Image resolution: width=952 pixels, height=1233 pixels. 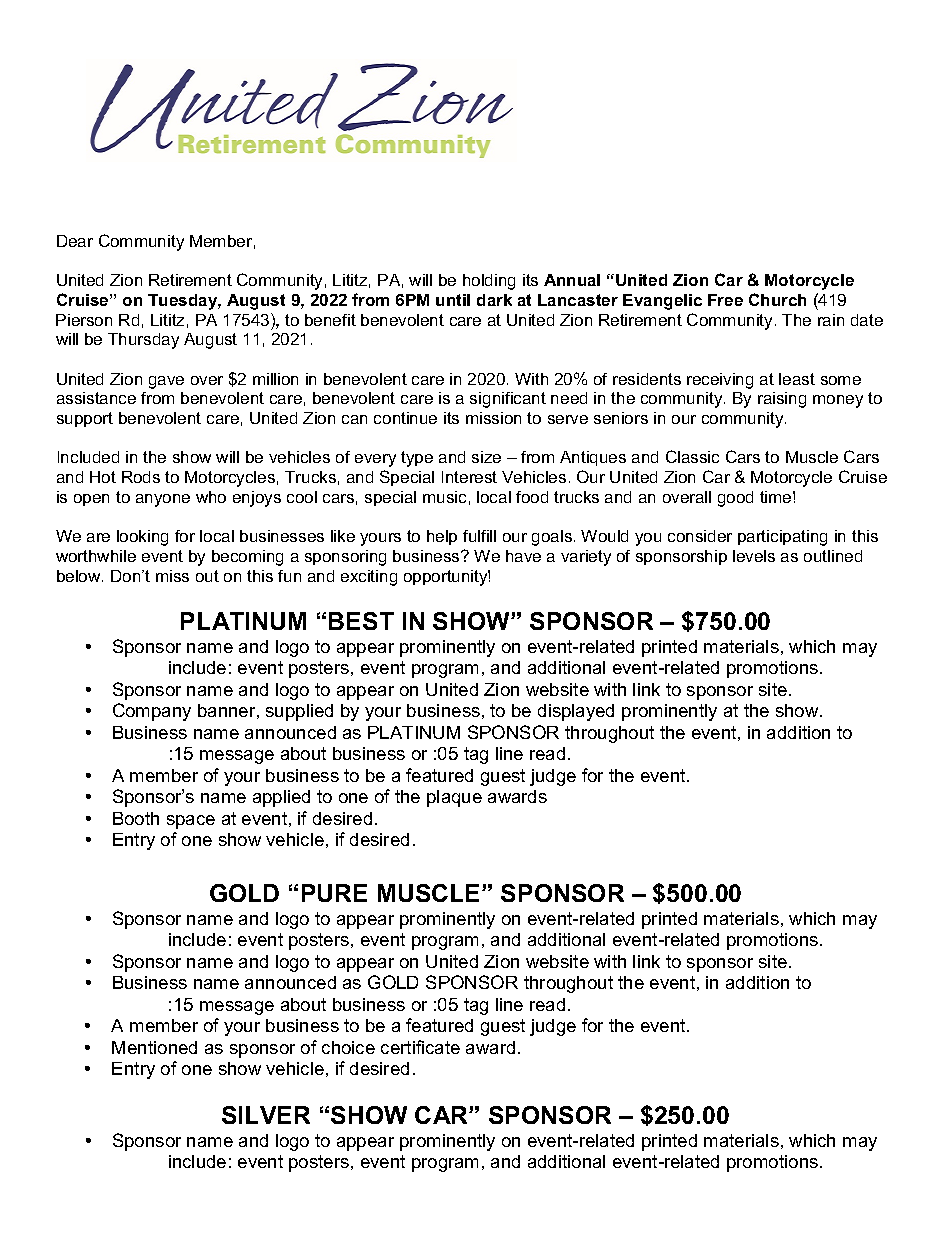 I want to click on Company, so click(x=152, y=712).
